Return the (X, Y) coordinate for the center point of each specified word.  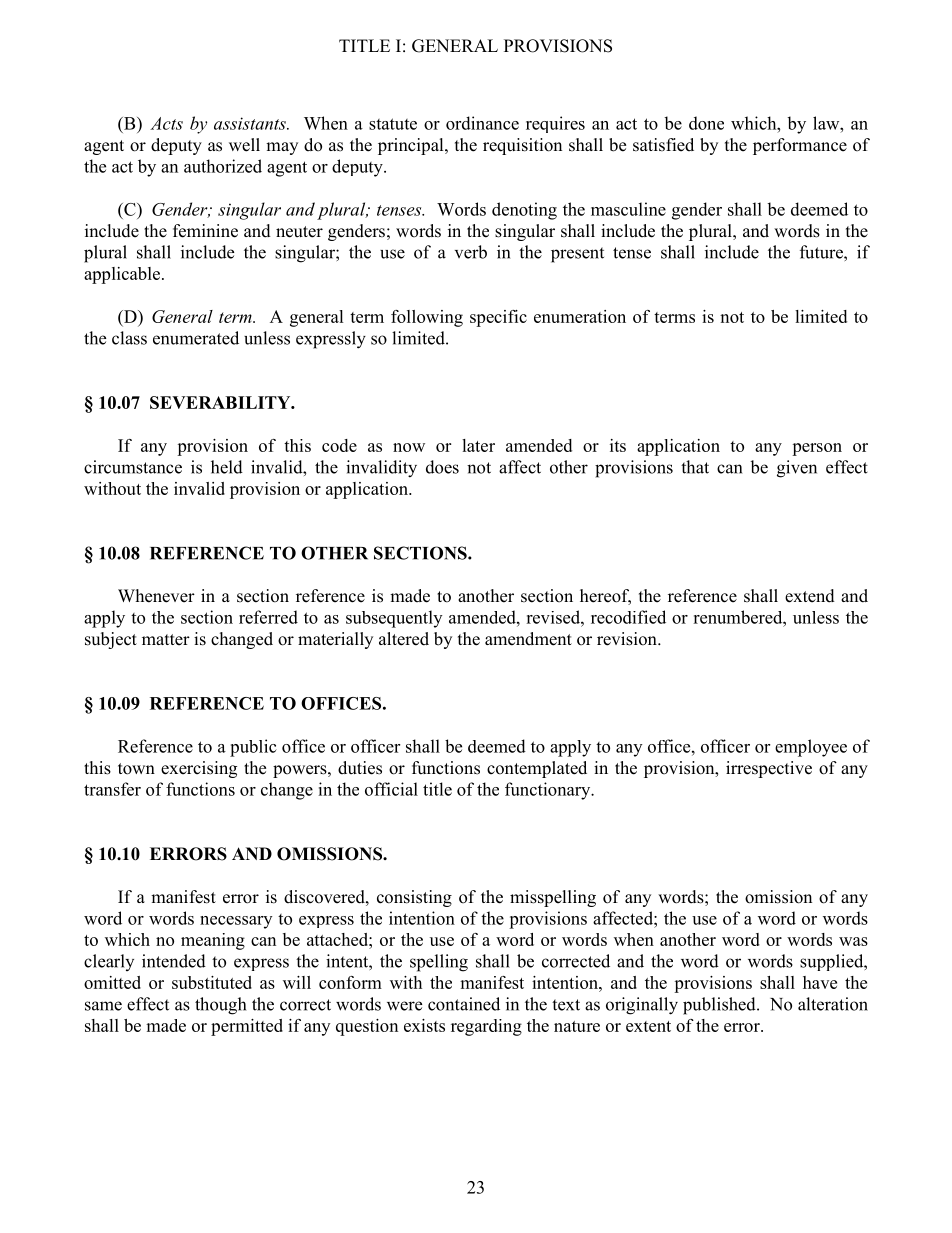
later (478, 445)
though (220, 1006)
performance (800, 146)
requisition (522, 146)
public (253, 748)
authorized (223, 166)
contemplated (537, 769)
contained (464, 1004)
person (817, 449)
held (227, 467)
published (720, 1006)
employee (811, 748)
